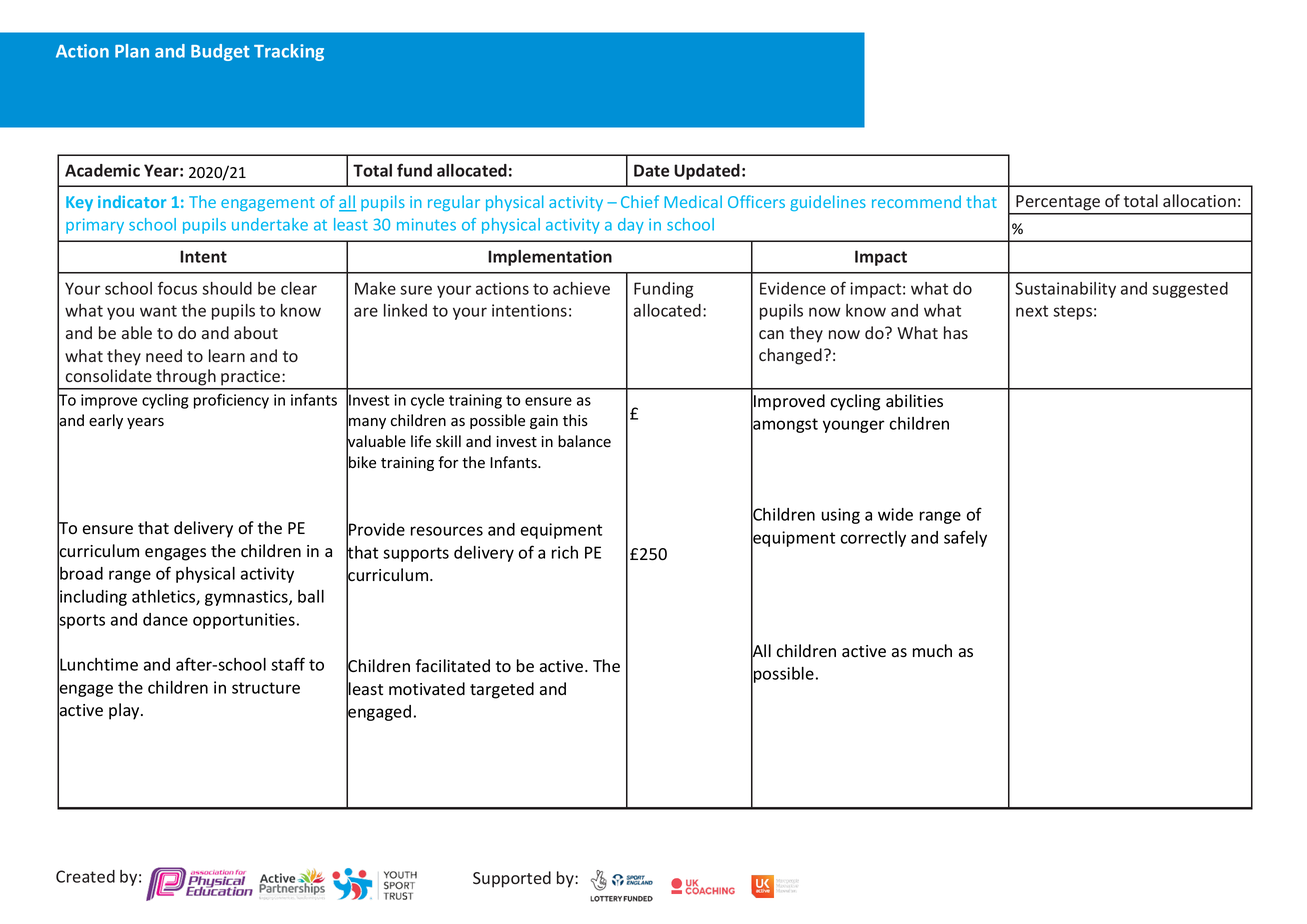 This document has height=924, width=1307. I want to click on much, so click(932, 651).
